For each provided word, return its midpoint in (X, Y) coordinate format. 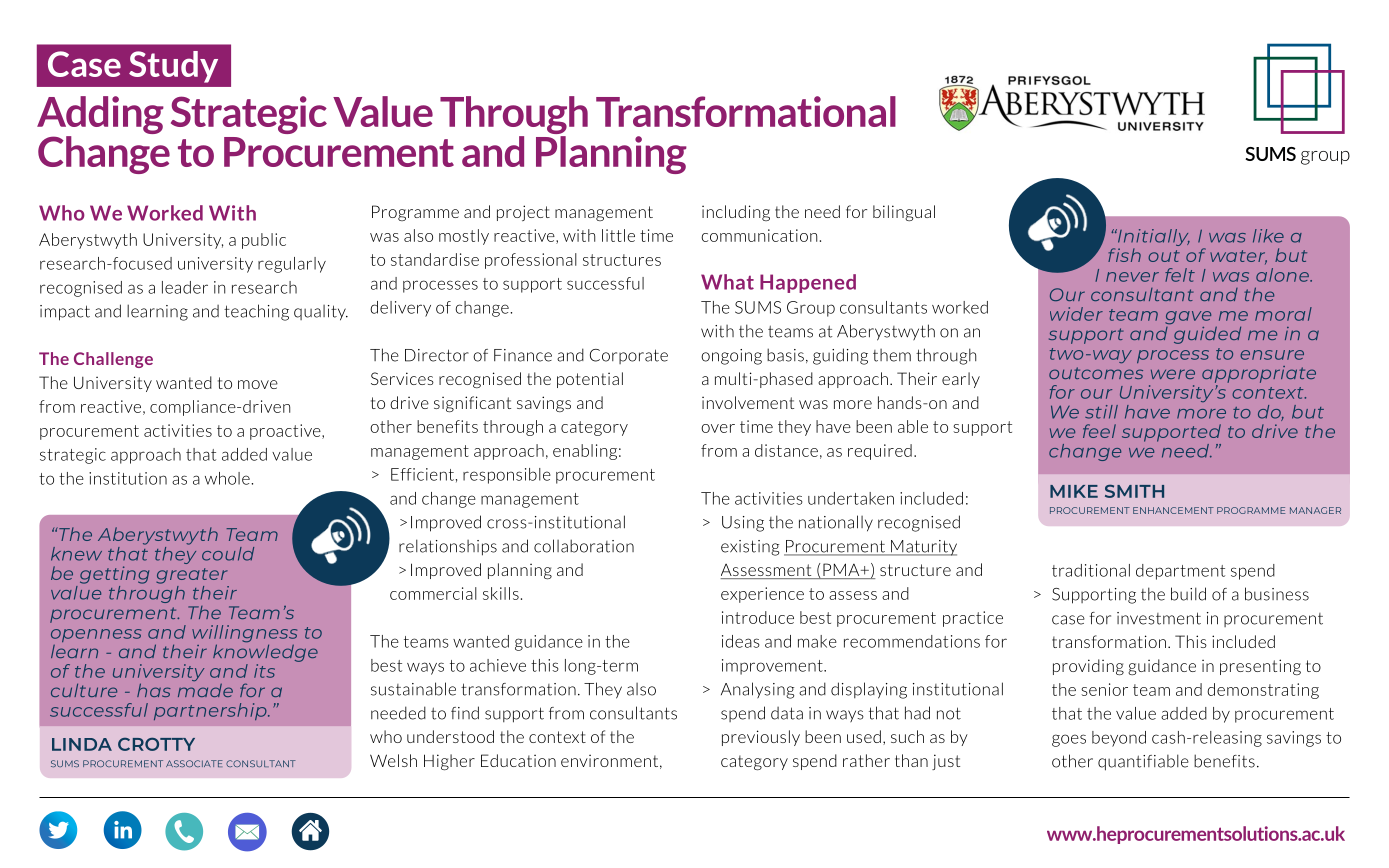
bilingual (904, 213)
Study (173, 67)
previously (761, 738)
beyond (1119, 739)
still (1101, 412)
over (718, 428)
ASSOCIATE (194, 763)
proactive (286, 432)
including (736, 213)
